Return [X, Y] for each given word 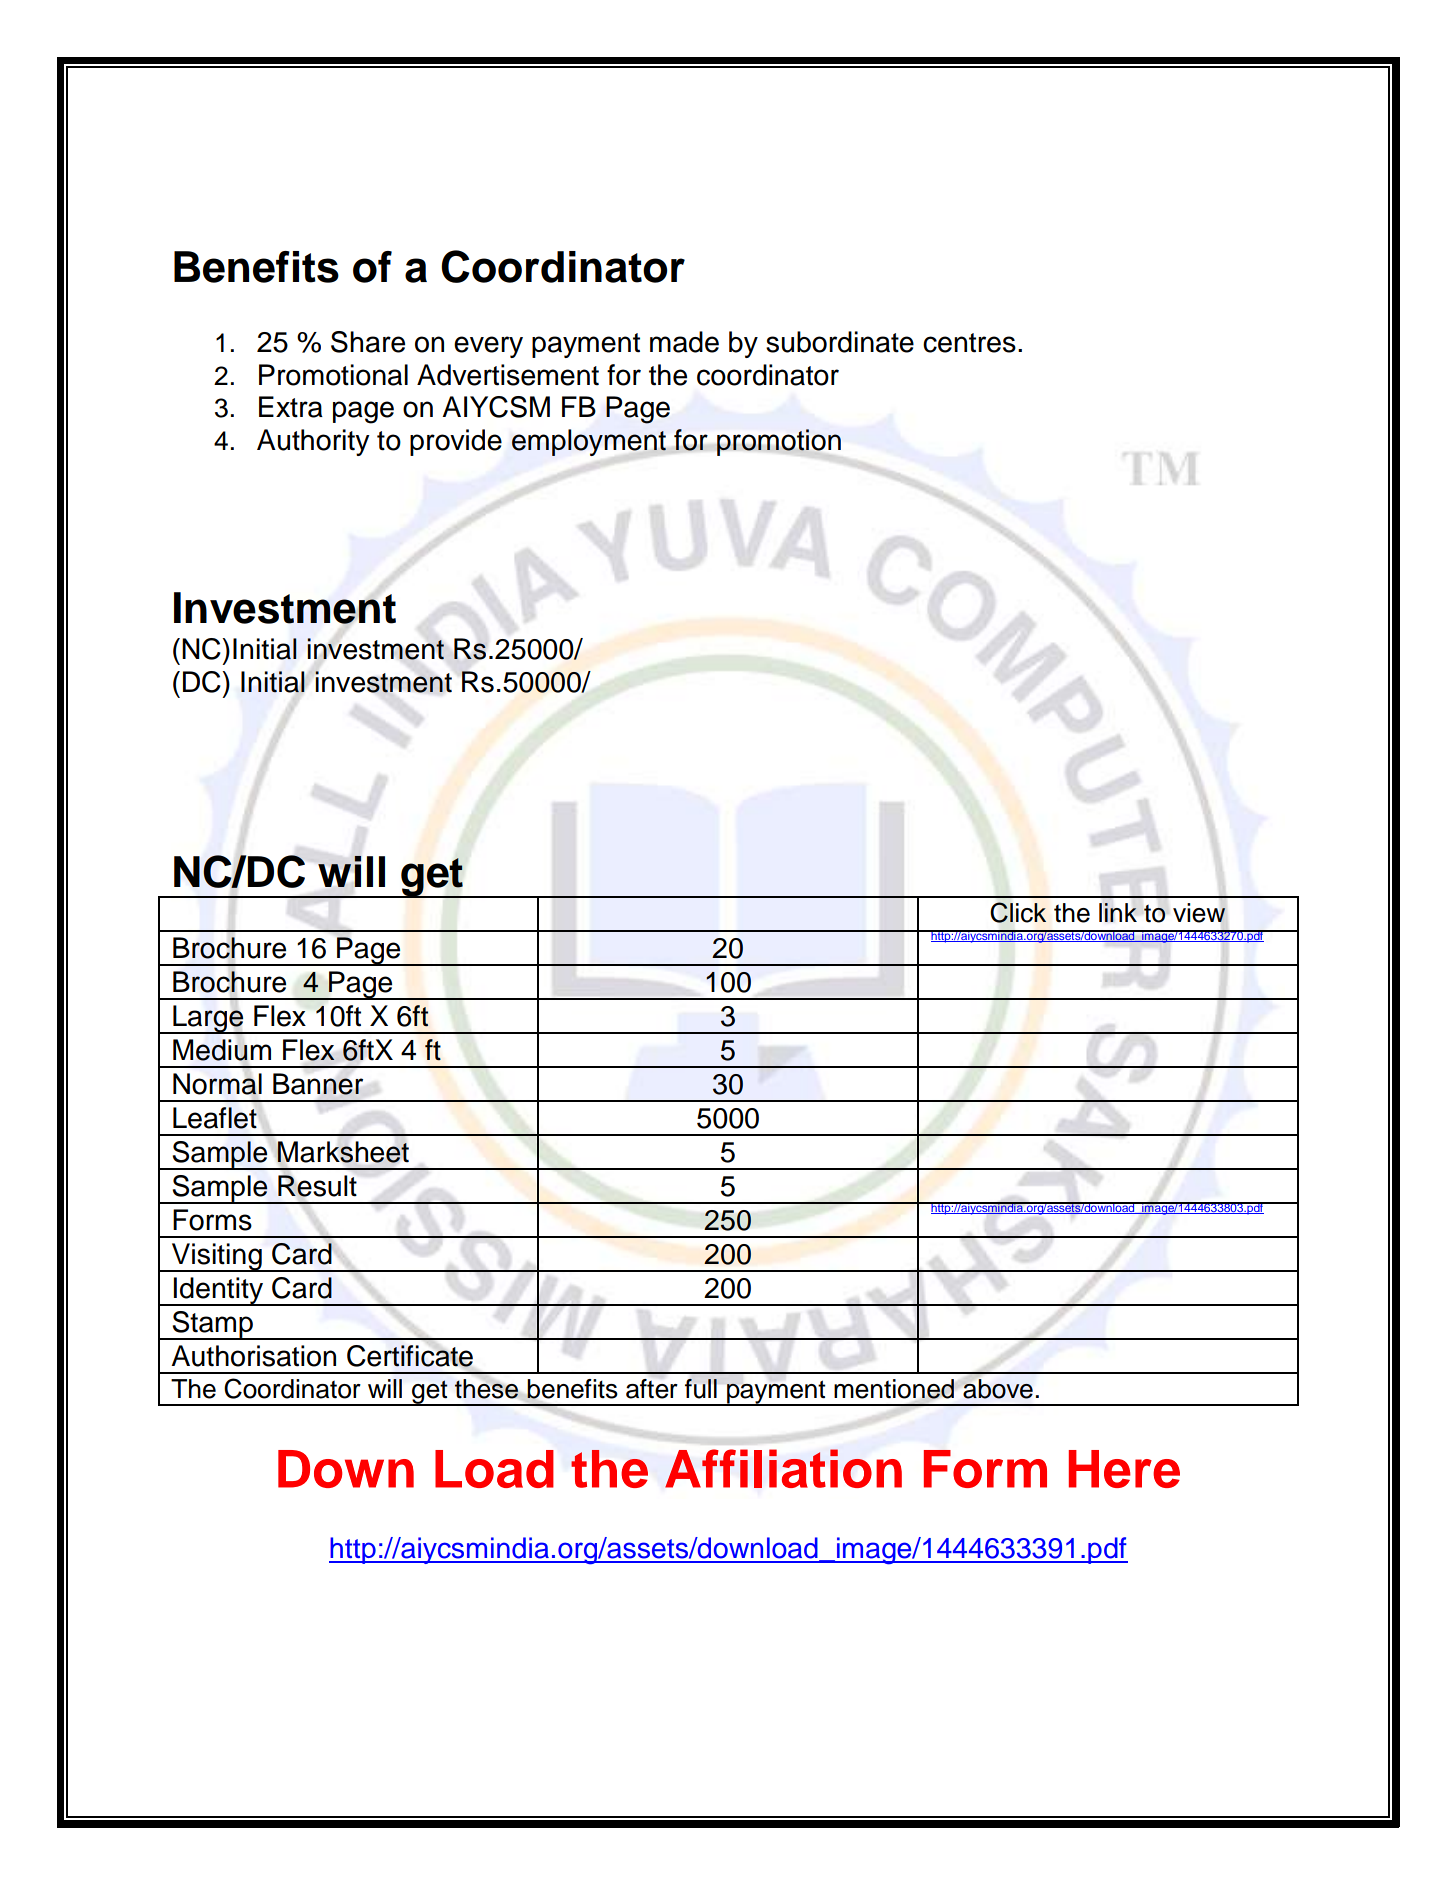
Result [317, 1186]
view [1199, 913]
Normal [217, 1084]
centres [969, 343]
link [1118, 912]
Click [1018, 912]
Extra [291, 407]
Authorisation [253, 1356]
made [684, 342]
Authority [313, 442]
